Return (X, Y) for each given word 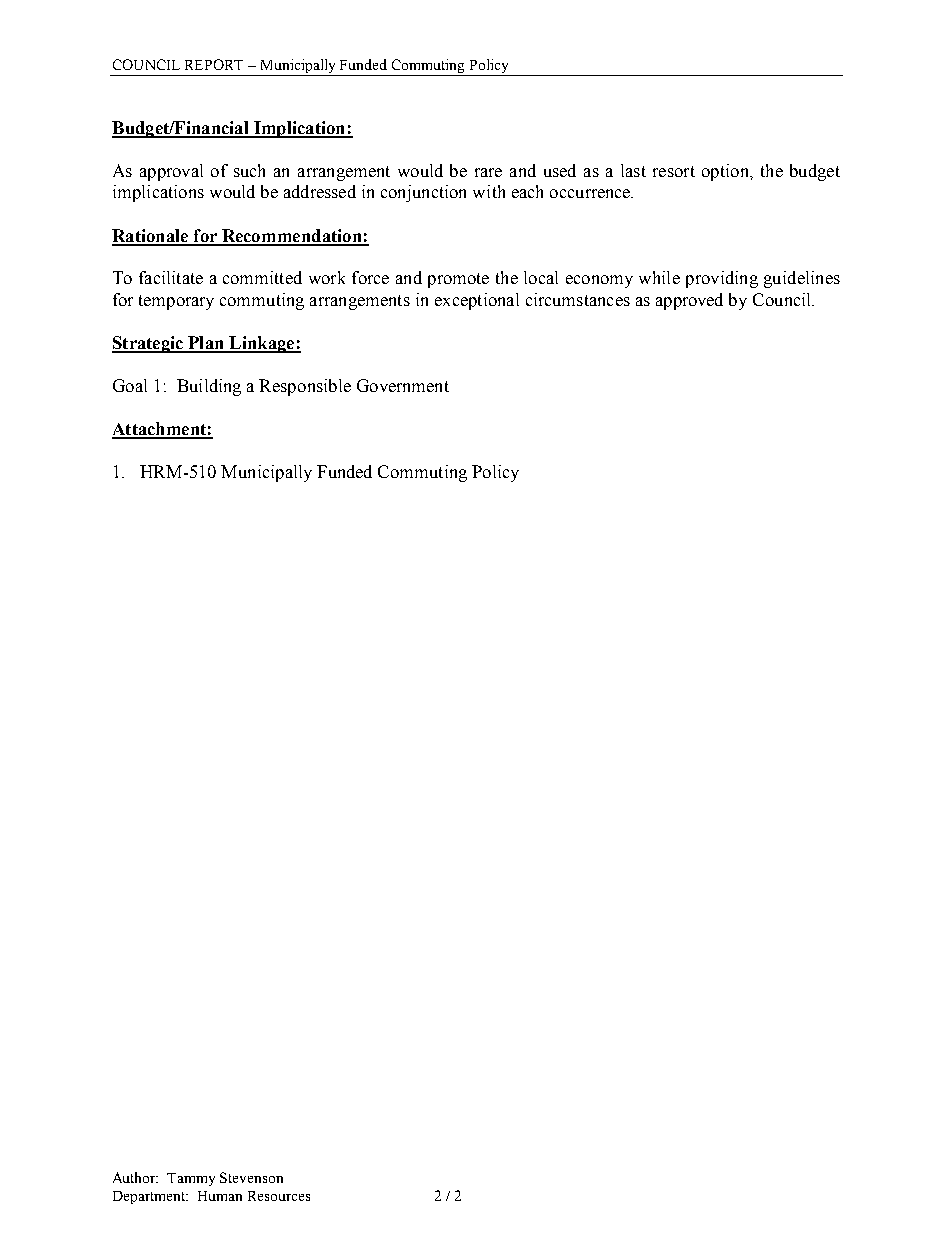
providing (722, 279)
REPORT (214, 64)
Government (403, 385)
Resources (279, 1196)
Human (220, 1196)
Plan (206, 344)
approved (689, 301)
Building (209, 387)
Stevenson (251, 1177)
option (726, 172)
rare (488, 172)
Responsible (305, 387)
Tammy (191, 1179)
